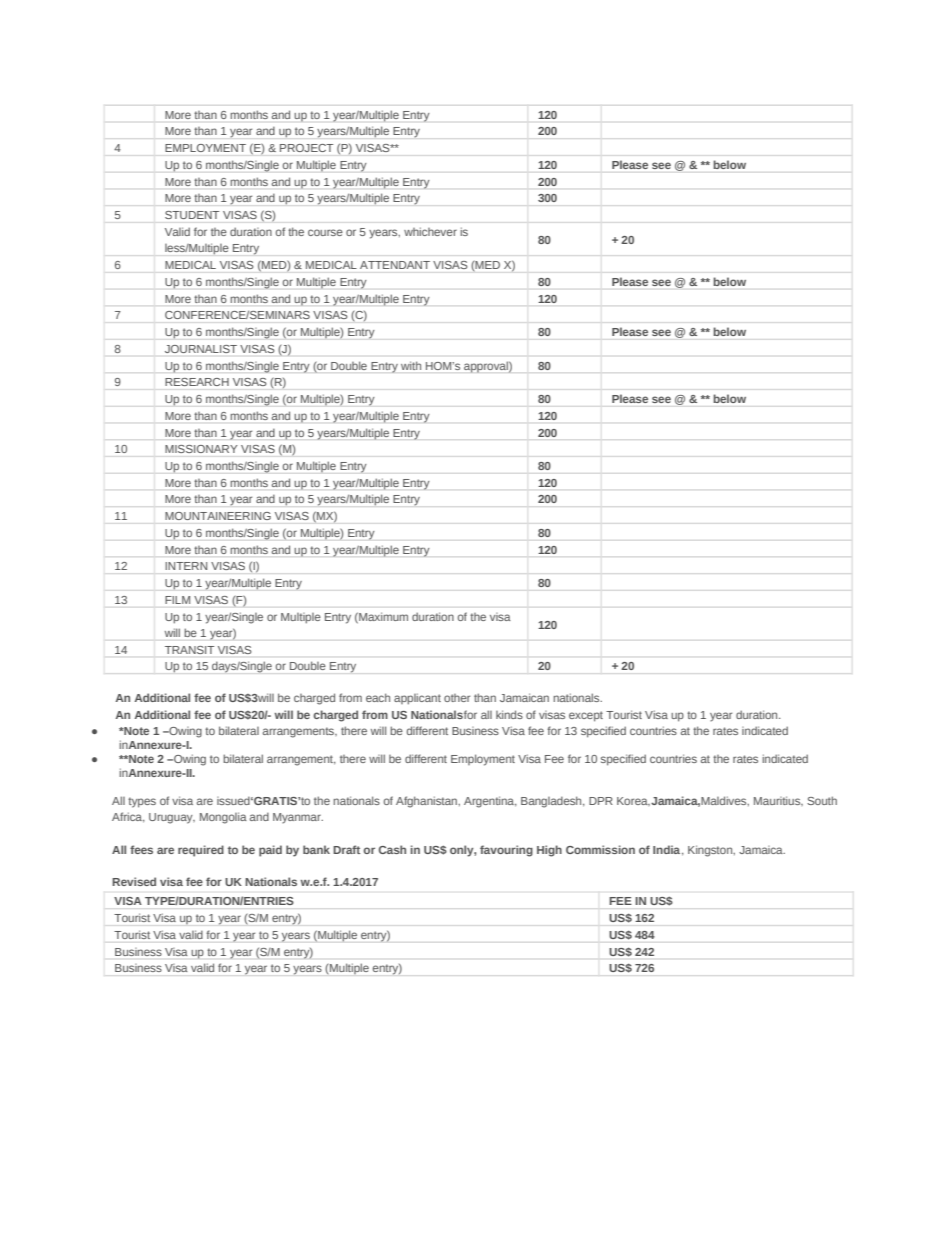  What do you see at coordinates (457, 698) in the document?
I see `other` at bounding box center [457, 698].
